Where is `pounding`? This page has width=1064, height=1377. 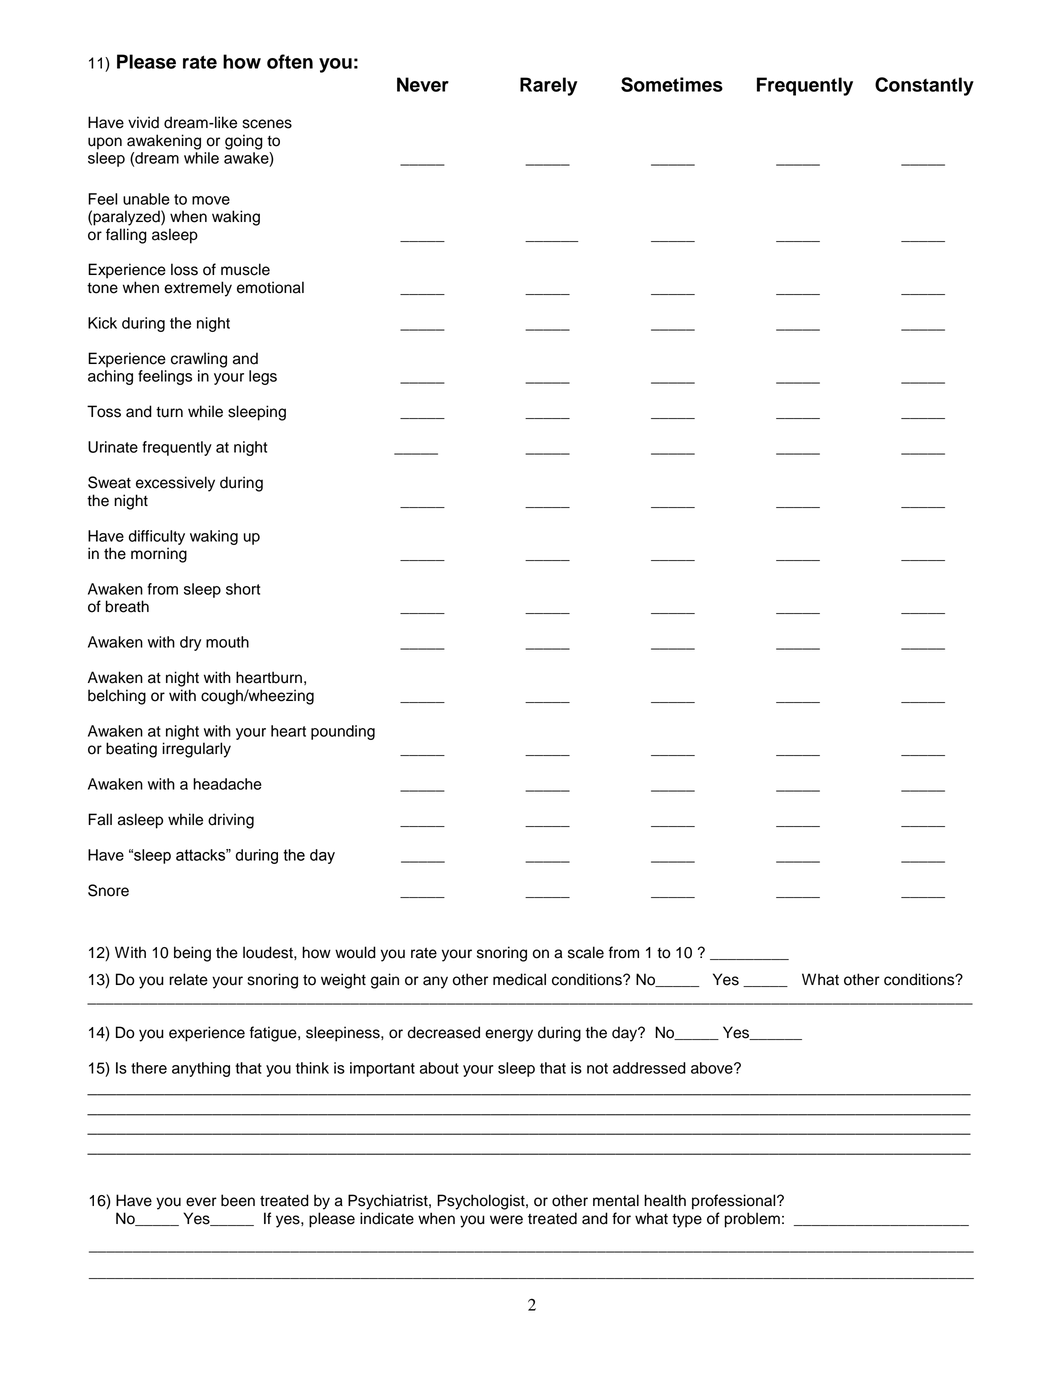 pounding is located at coordinates (343, 732).
